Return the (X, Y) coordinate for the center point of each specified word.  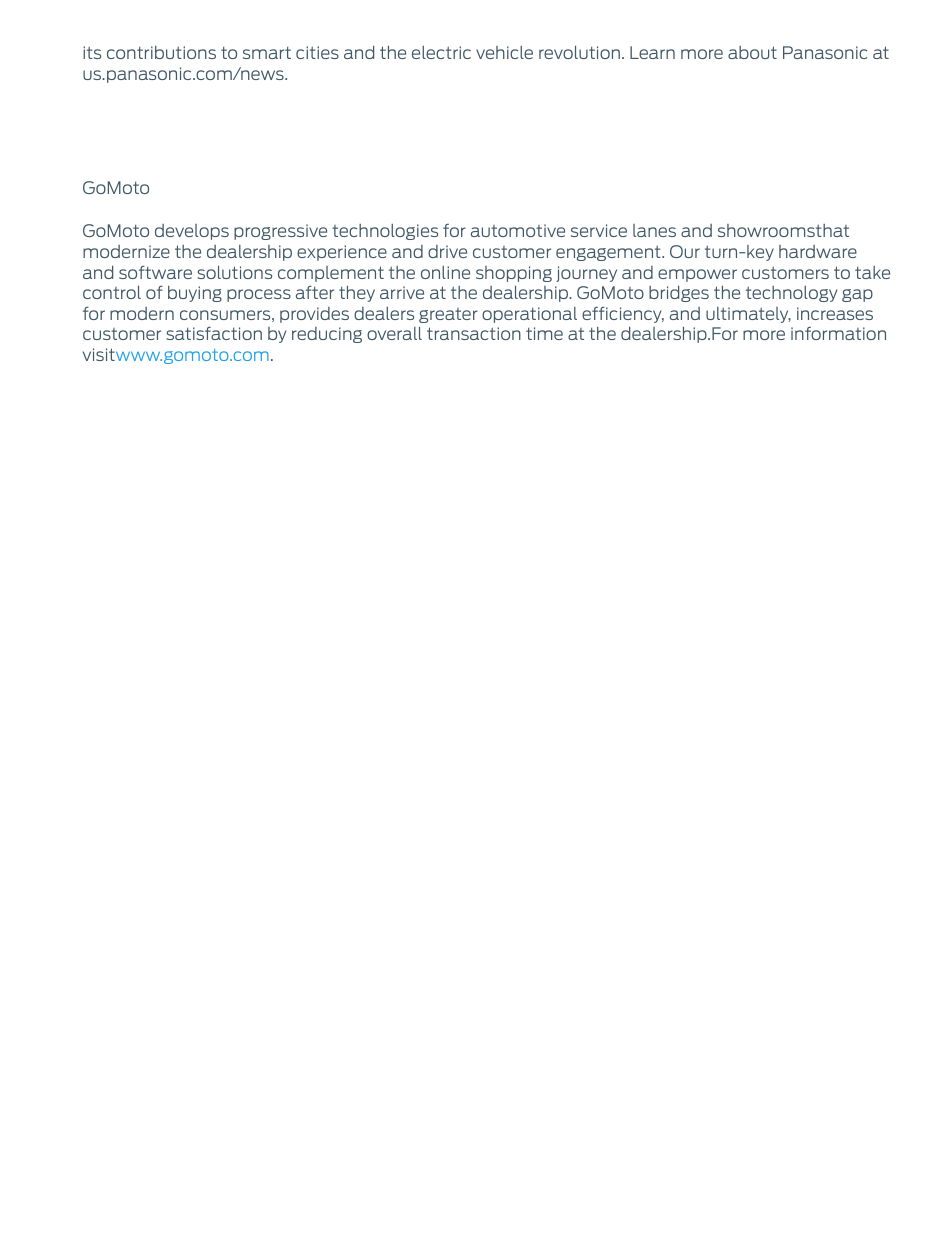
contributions (161, 52)
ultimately (748, 315)
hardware (818, 251)
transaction (474, 333)
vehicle (504, 52)
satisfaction (214, 333)
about (752, 52)
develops (192, 232)
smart (267, 52)
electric (441, 52)
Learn (652, 52)
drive (447, 251)
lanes (654, 230)
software (155, 272)
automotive (518, 230)
